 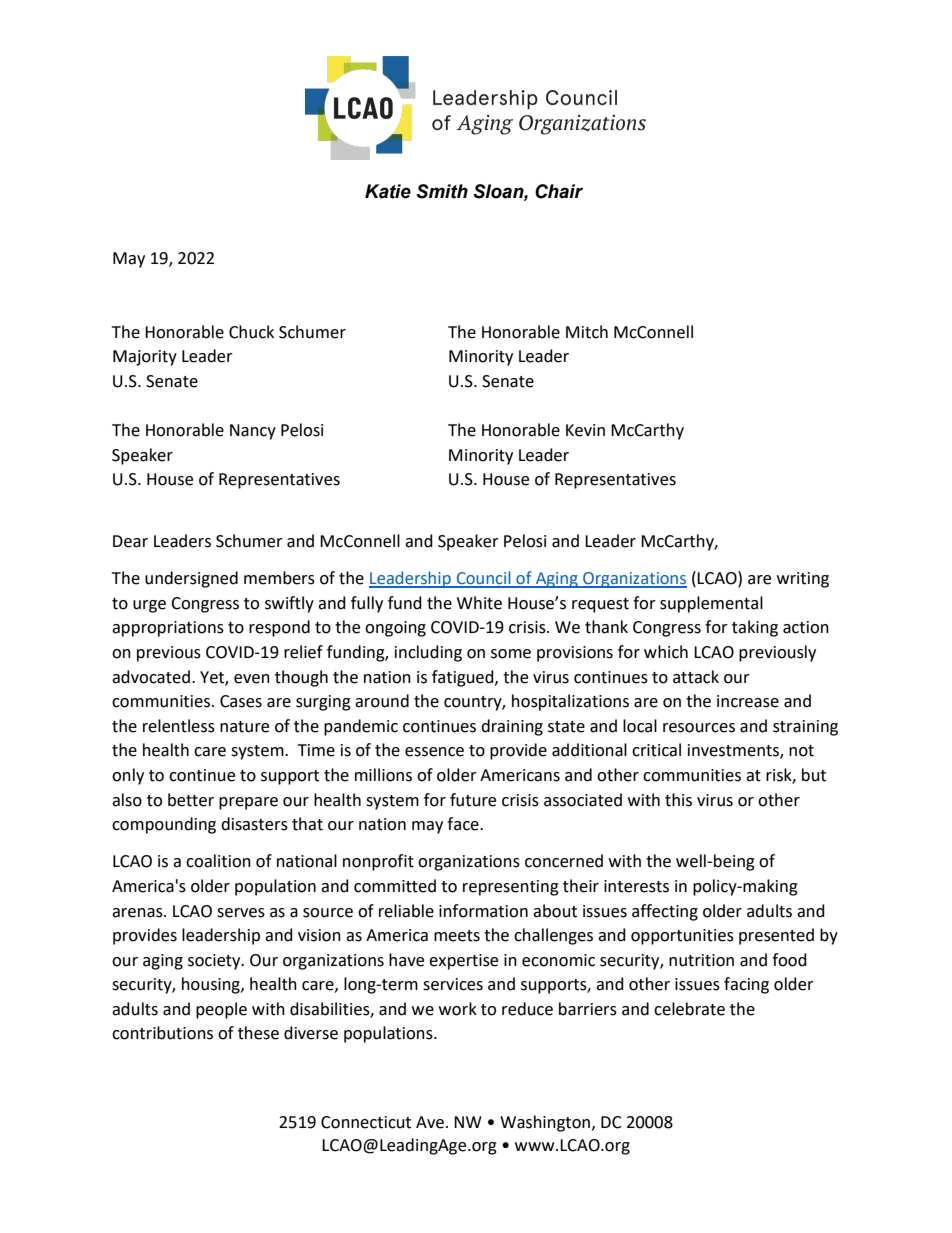 What do you see at coordinates (442, 191) in the screenshot?
I see `Smith` at bounding box center [442, 191].
